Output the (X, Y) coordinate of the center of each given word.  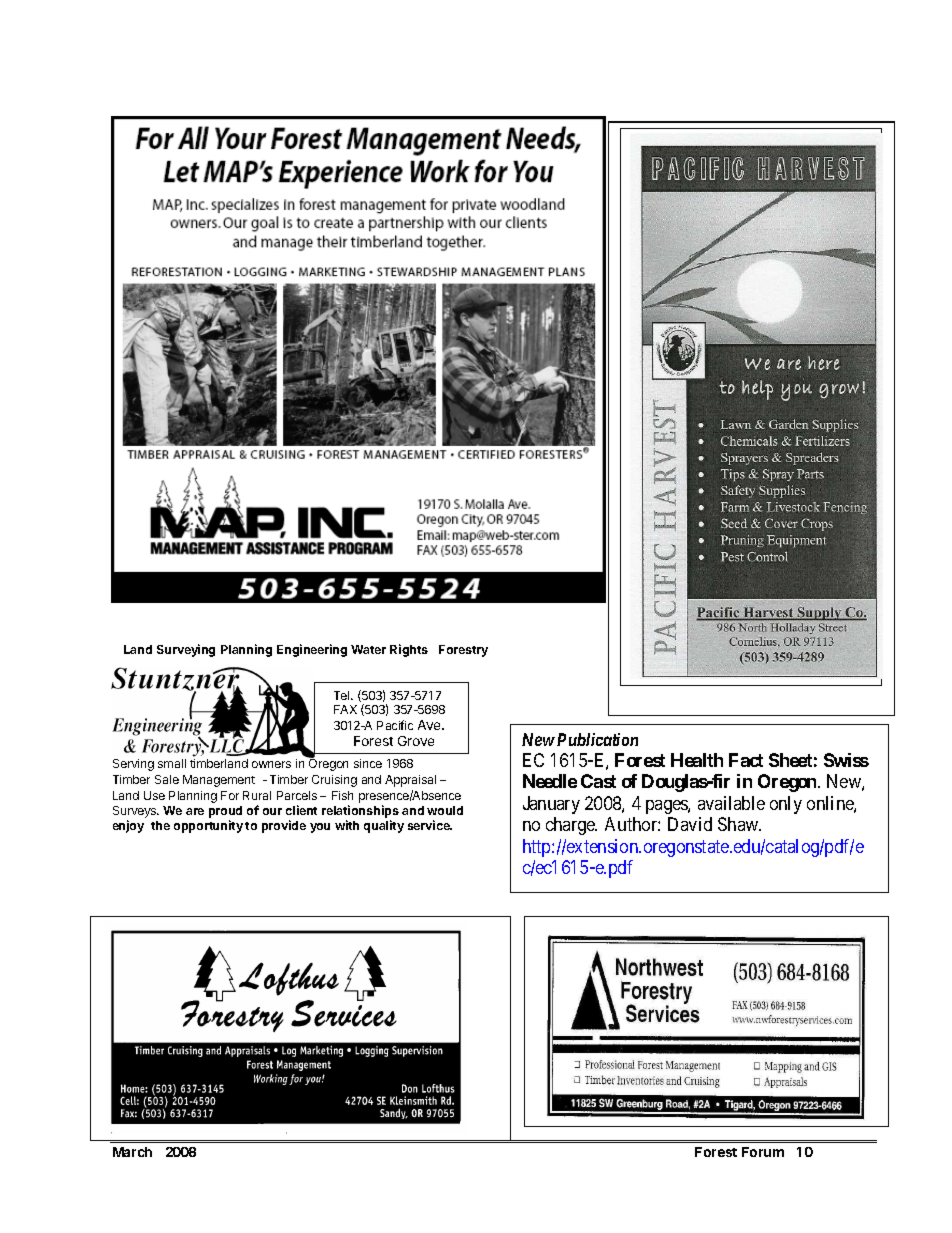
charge (571, 826)
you (320, 828)
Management (219, 781)
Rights (409, 650)
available (731, 803)
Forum (763, 1152)
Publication (597, 739)
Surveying (186, 650)
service (430, 825)
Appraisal (410, 781)
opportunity (208, 826)
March (132, 1152)
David (690, 824)
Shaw (739, 824)
